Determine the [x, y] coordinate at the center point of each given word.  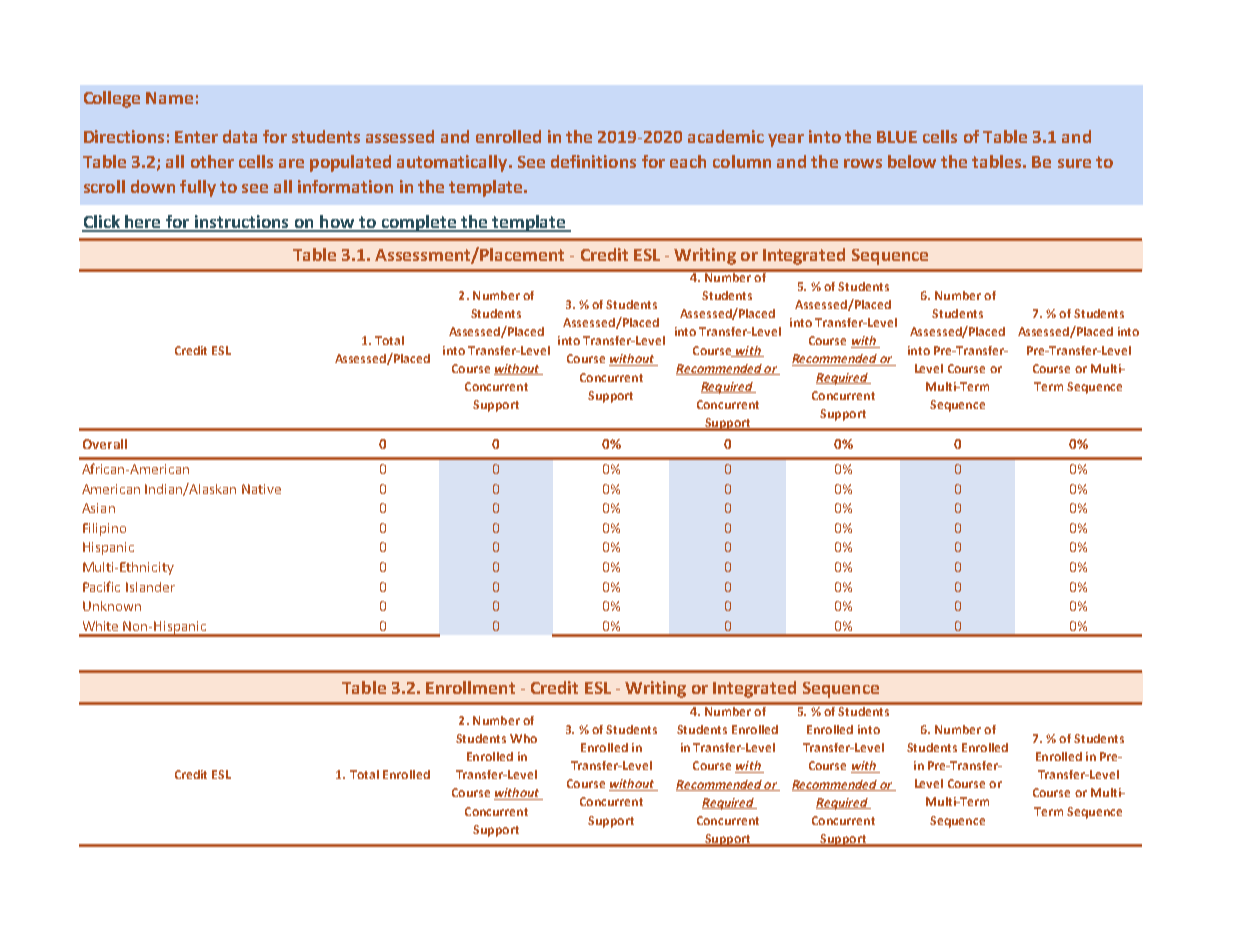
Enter [196, 137]
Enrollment [470, 687]
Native [261, 489]
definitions [593, 161]
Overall [105, 444]
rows [863, 163]
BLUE [897, 137]
